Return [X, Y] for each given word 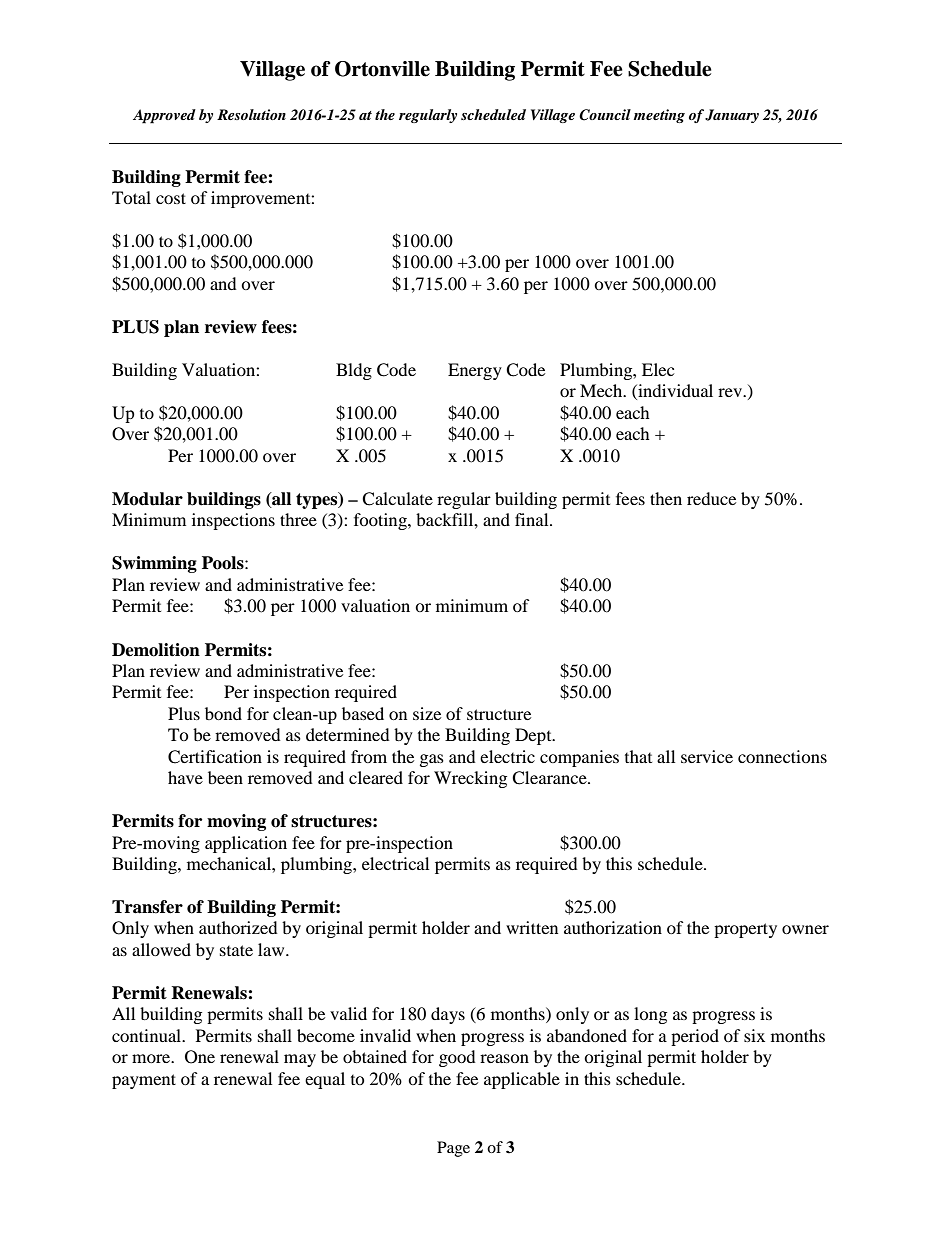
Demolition [156, 650]
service [707, 756]
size [427, 713]
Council [605, 115]
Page [453, 1149]
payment [144, 1081]
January [732, 116]
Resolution [251, 114]
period [695, 1037]
